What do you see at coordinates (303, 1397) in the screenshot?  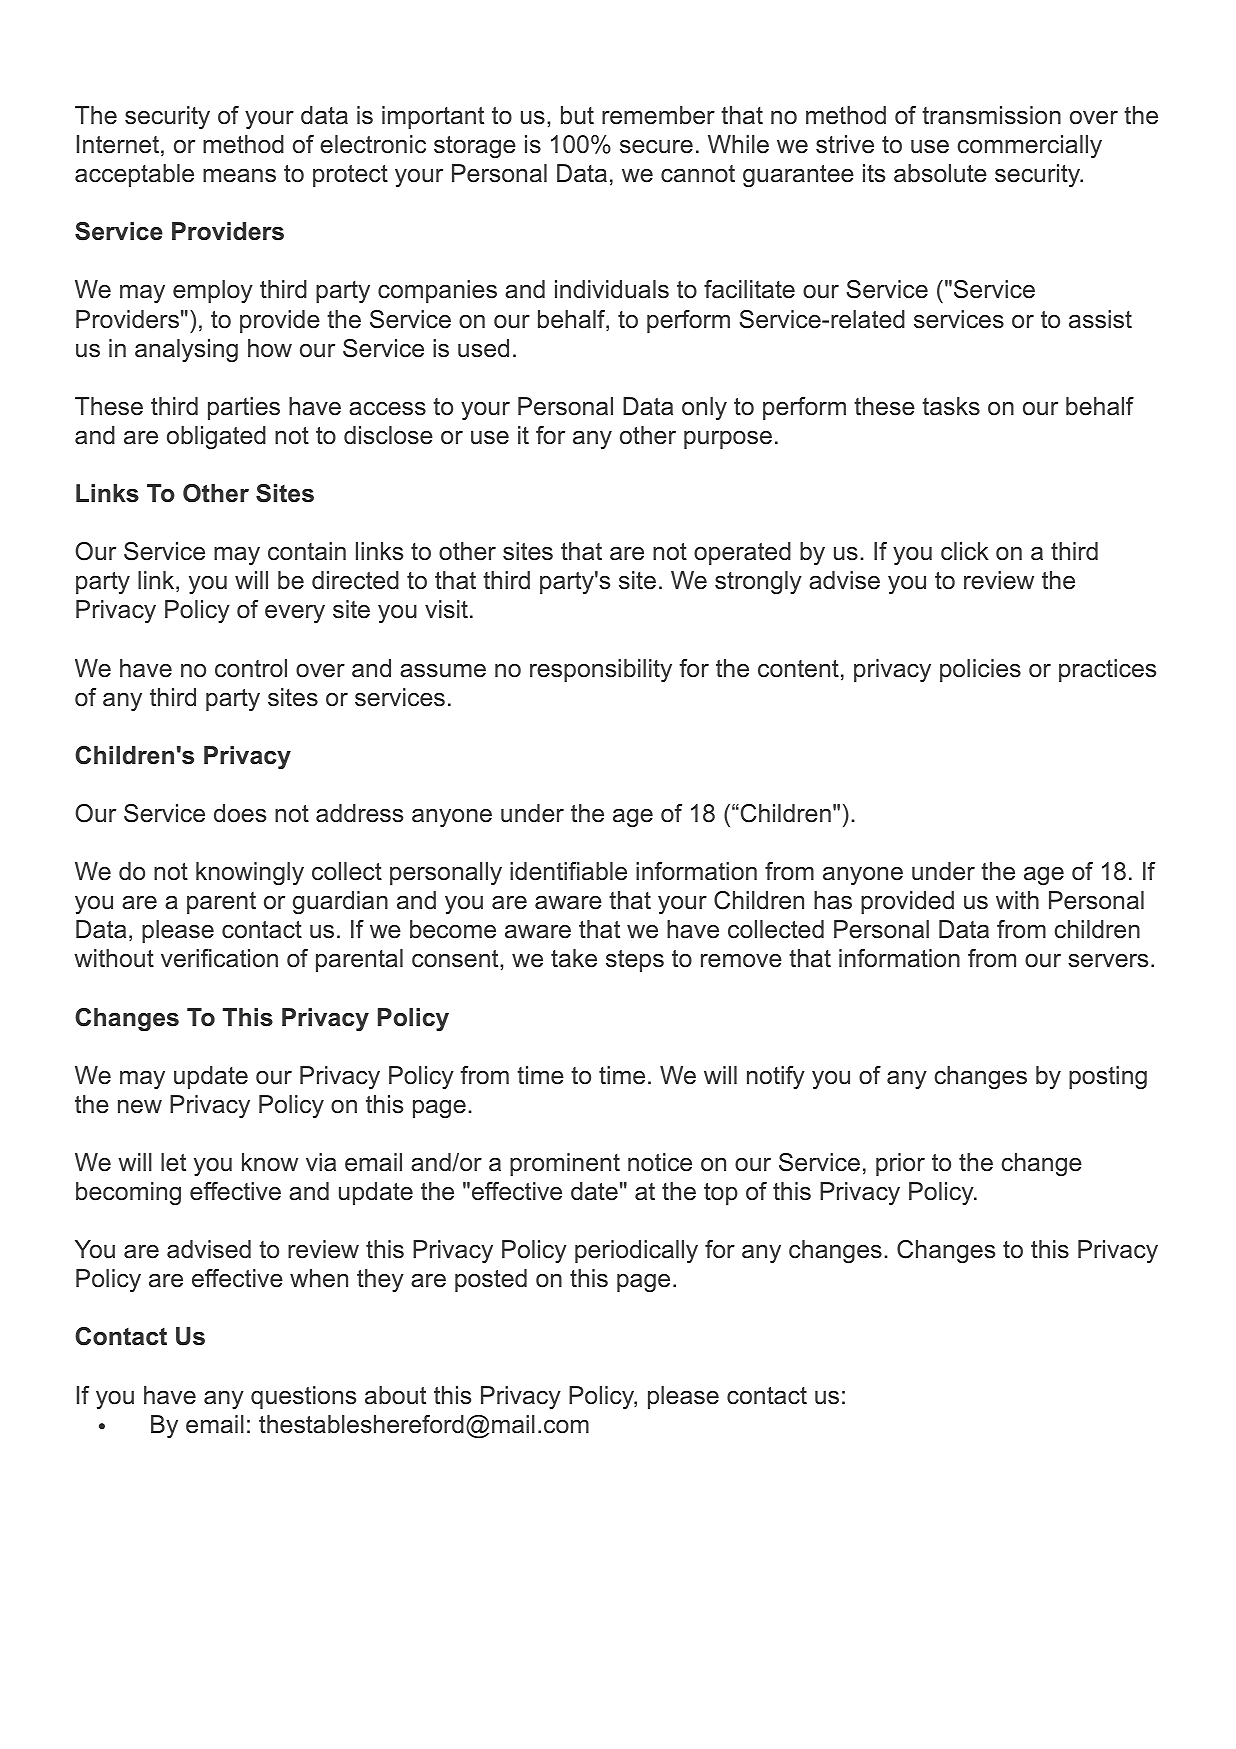 I see `questions` at bounding box center [303, 1397].
